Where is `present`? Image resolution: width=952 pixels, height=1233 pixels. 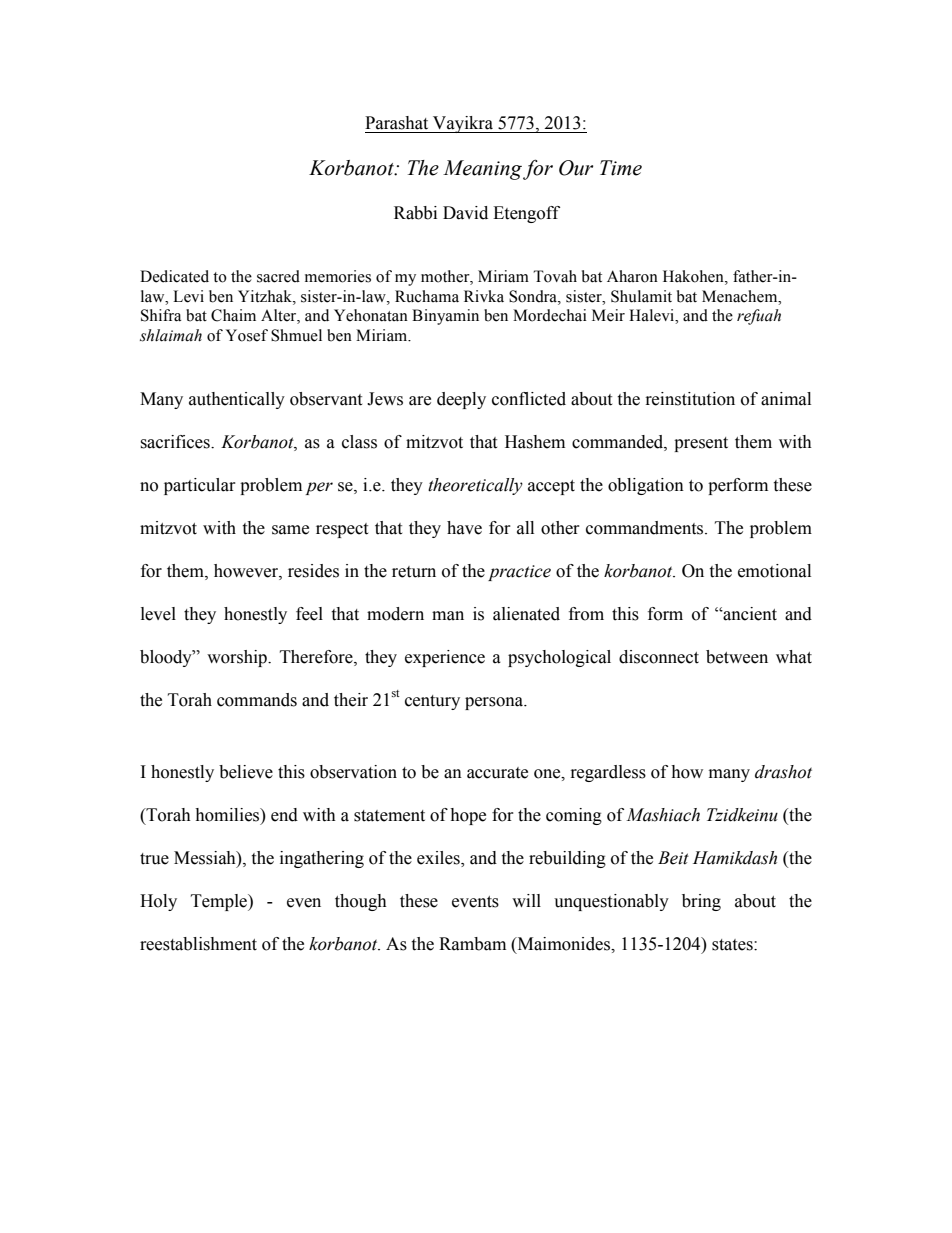
present is located at coordinates (701, 444).
